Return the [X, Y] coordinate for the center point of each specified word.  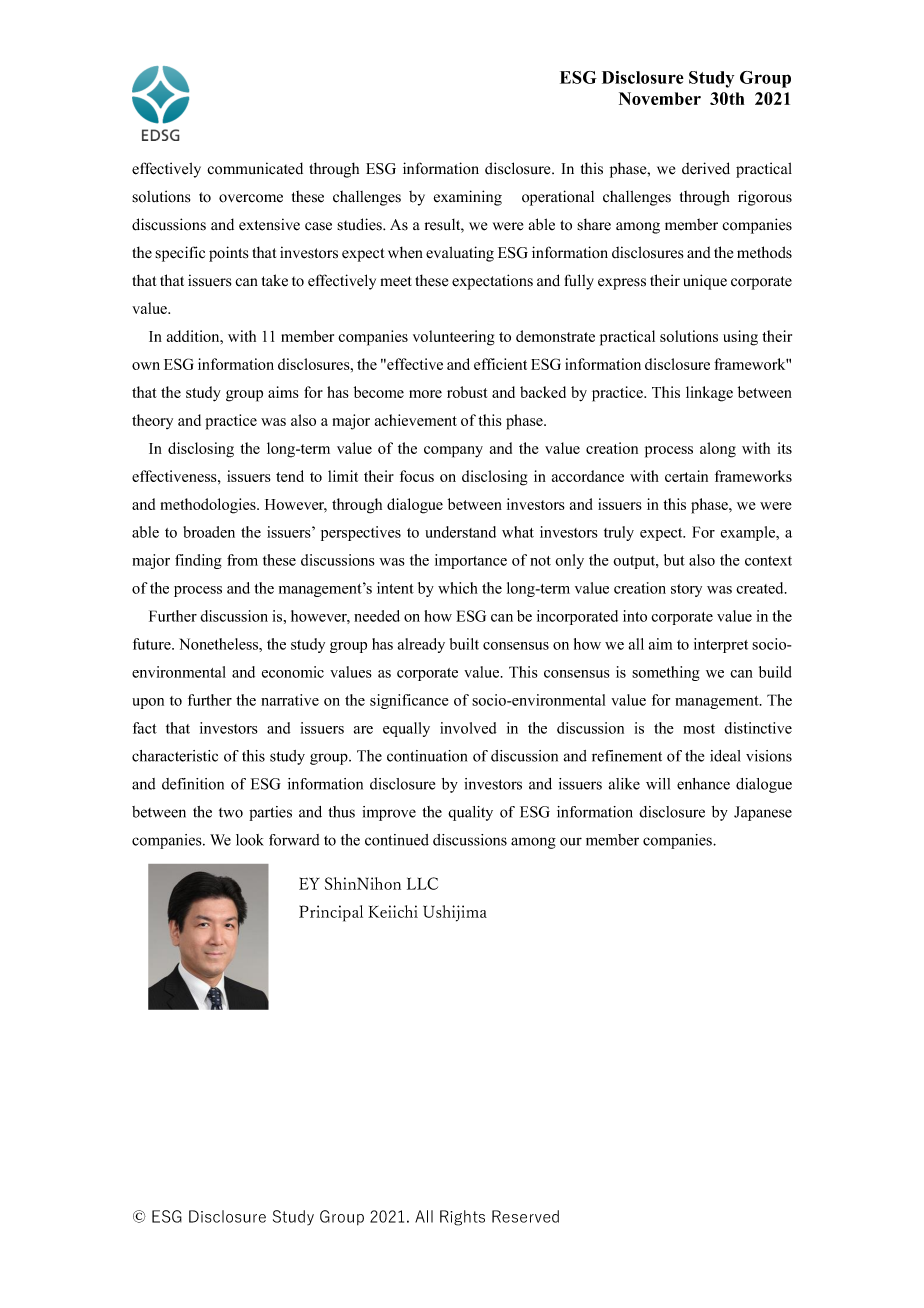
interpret [721, 645]
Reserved [525, 1216]
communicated [255, 168]
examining [467, 198]
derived [706, 168]
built [464, 644]
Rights [462, 1218]
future [153, 644]
